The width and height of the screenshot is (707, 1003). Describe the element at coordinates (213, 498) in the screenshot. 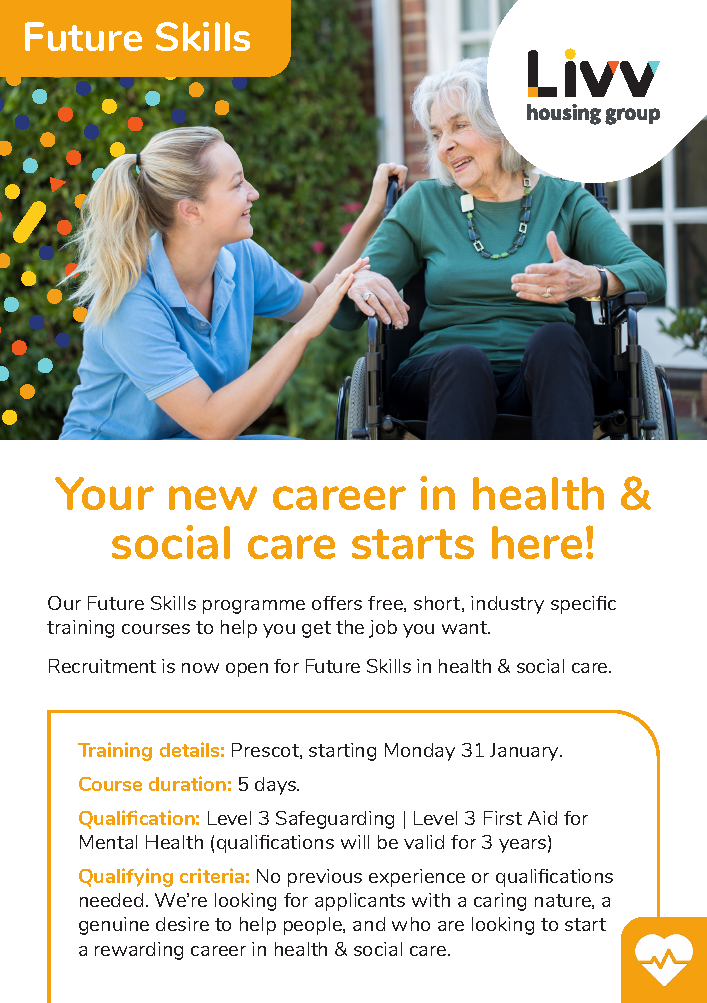

I see `new` at that location.
